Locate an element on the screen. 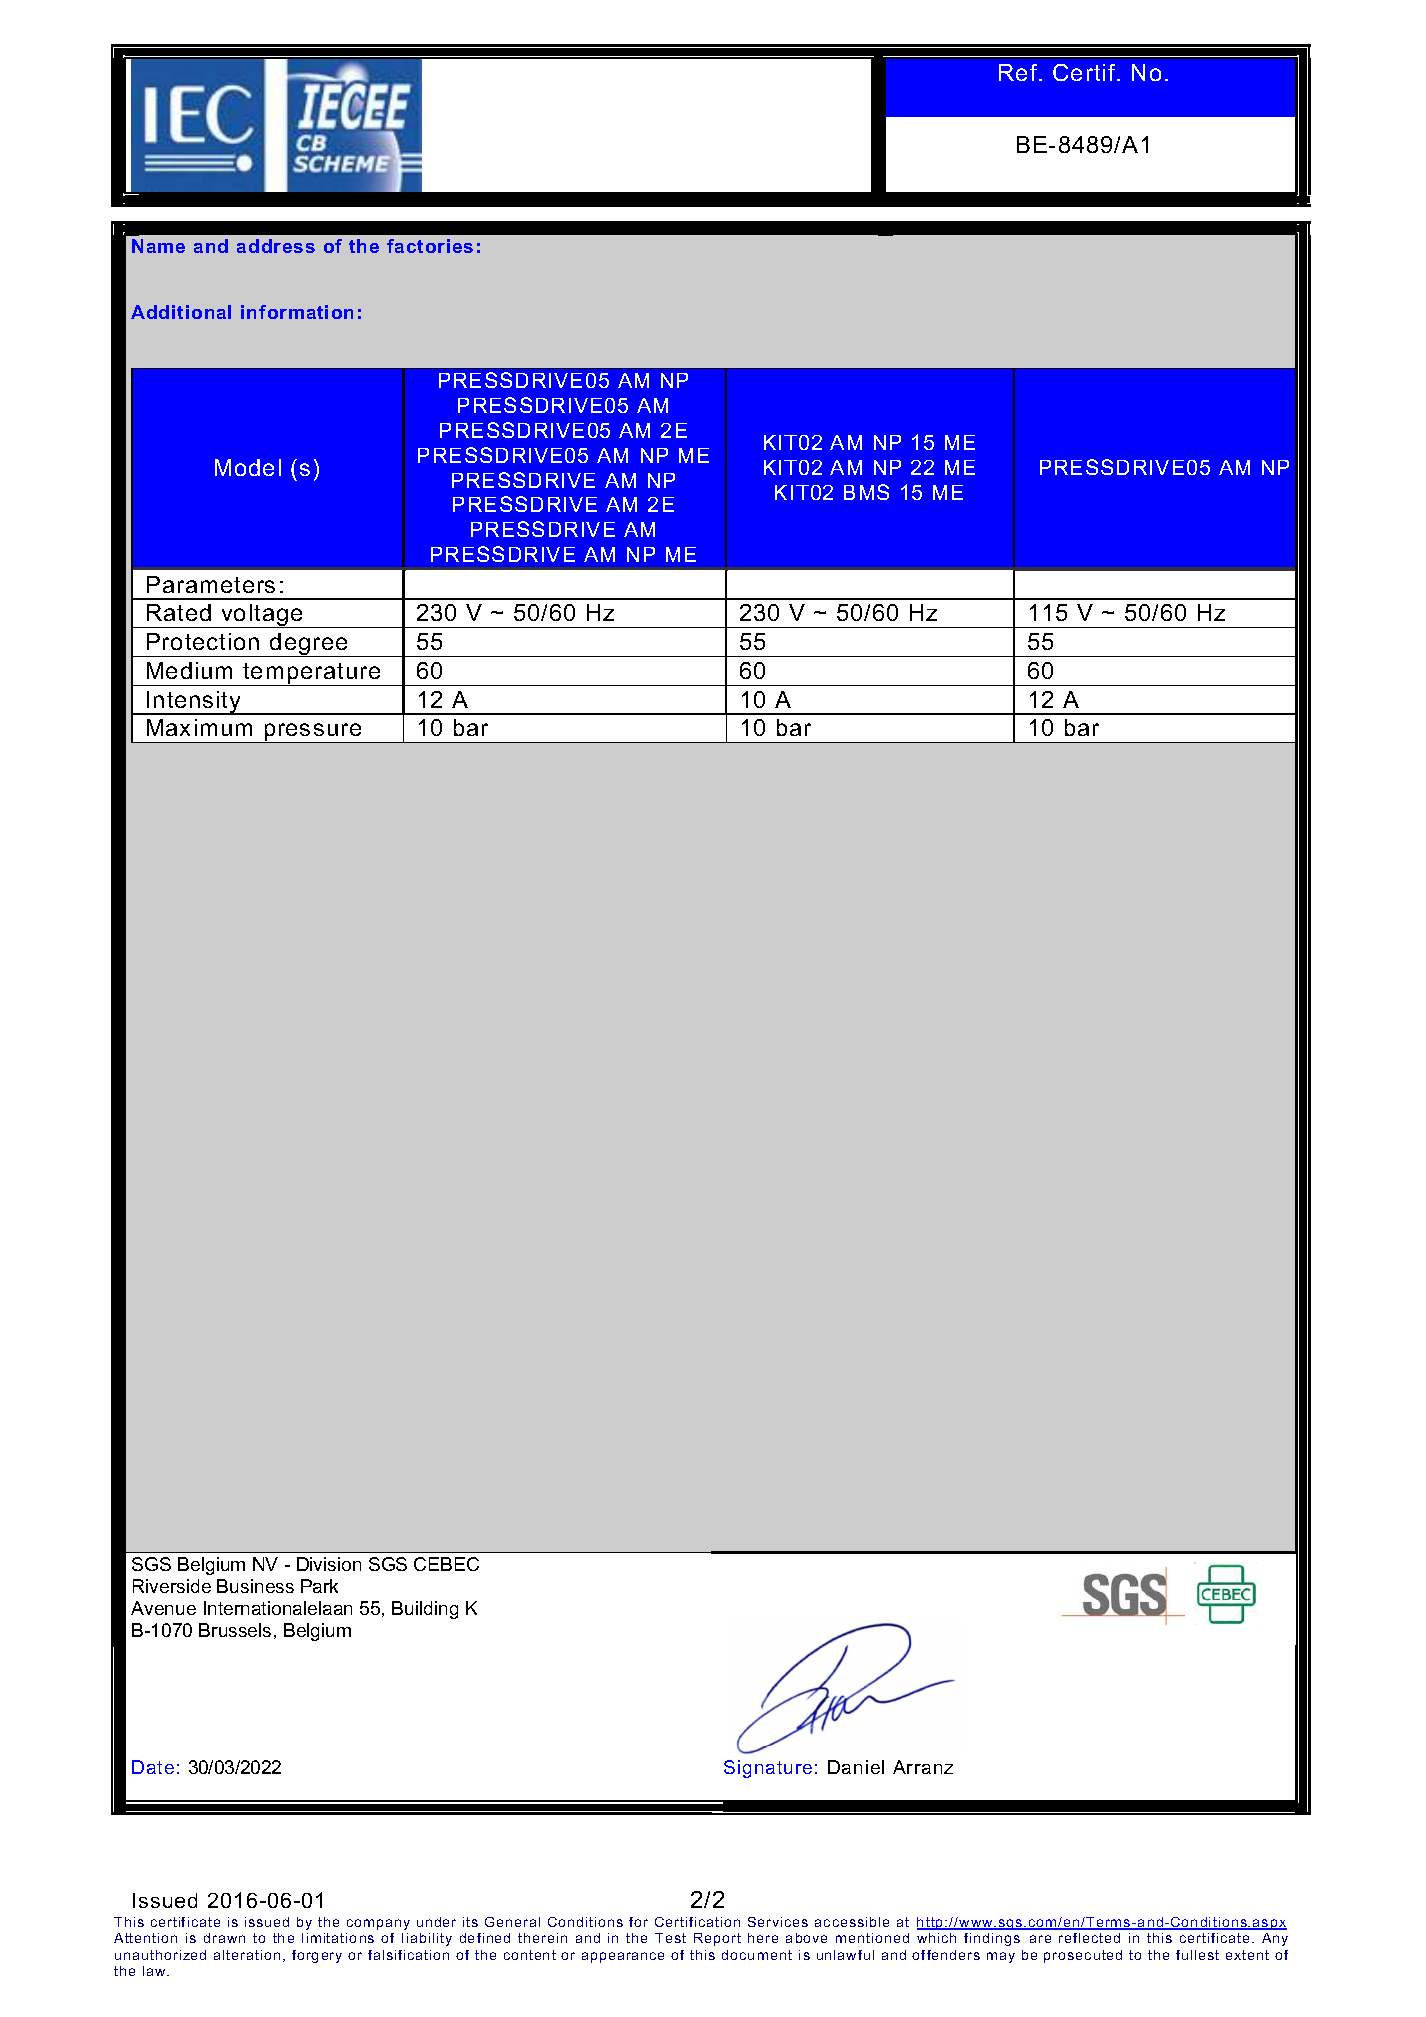 This screenshot has width=1426, height=2017. pressure is located at coordinates (313, 733).
